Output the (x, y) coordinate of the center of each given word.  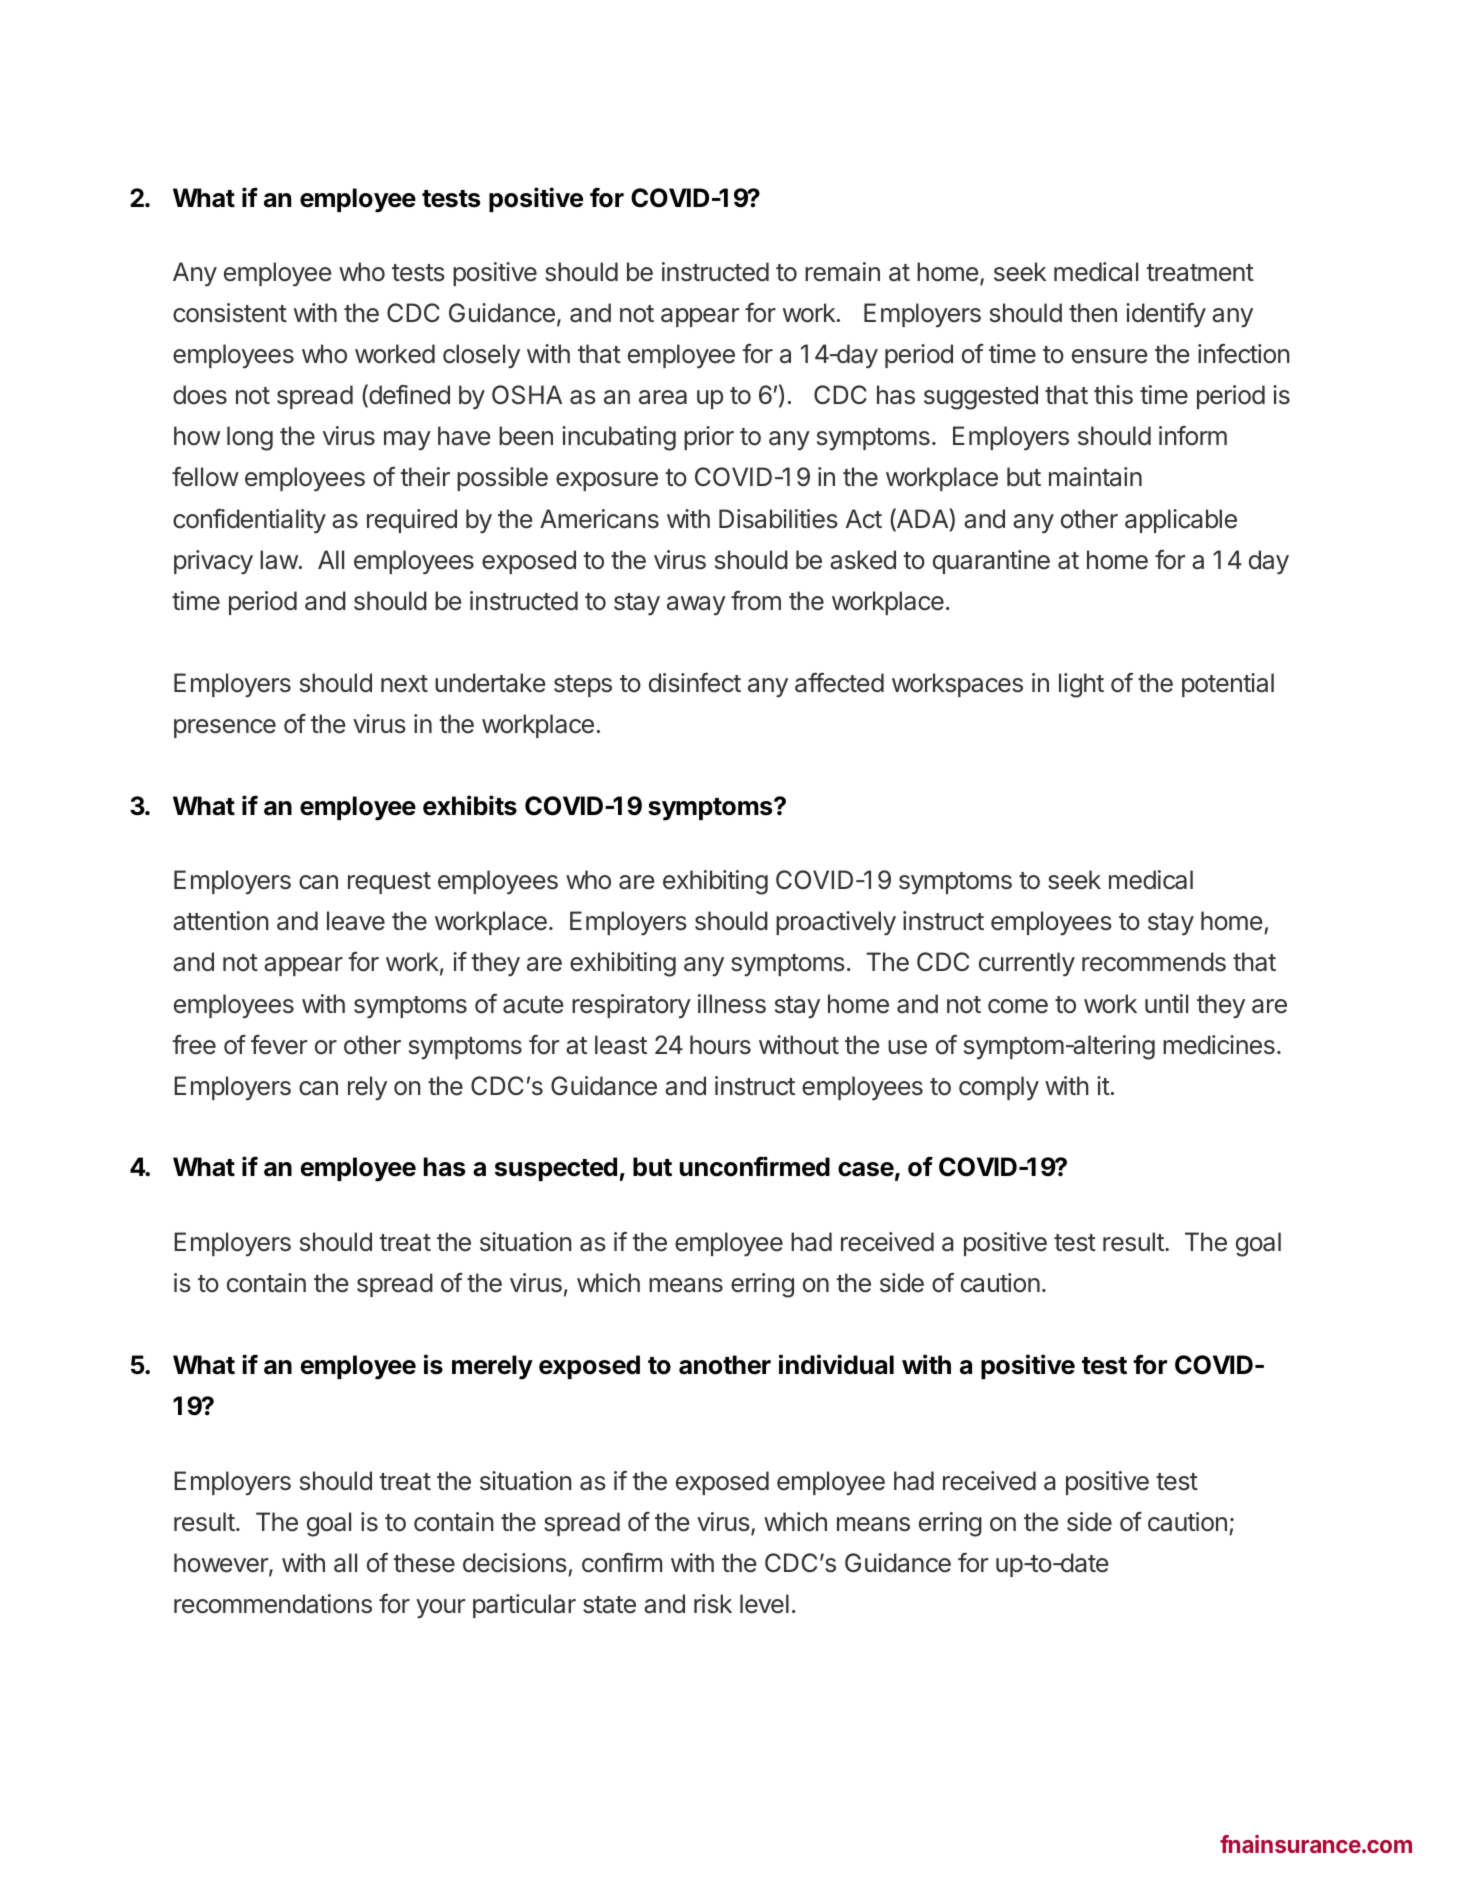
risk (713, 1604)
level (764, 1604)
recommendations (273, 1604)
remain (842, 272)
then (1093, 313)
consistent (230, 313)
